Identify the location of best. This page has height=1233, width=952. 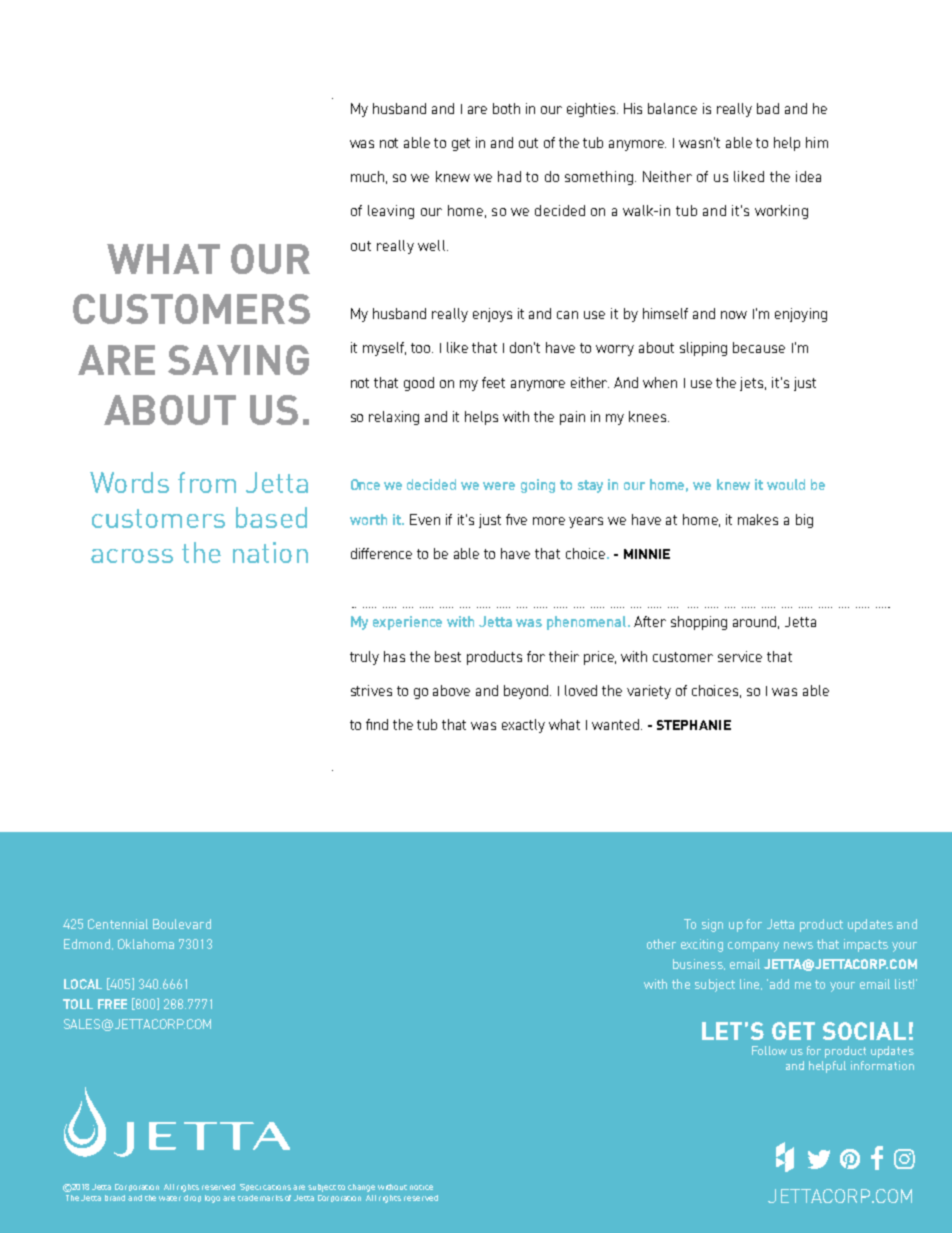
(448, 656).
